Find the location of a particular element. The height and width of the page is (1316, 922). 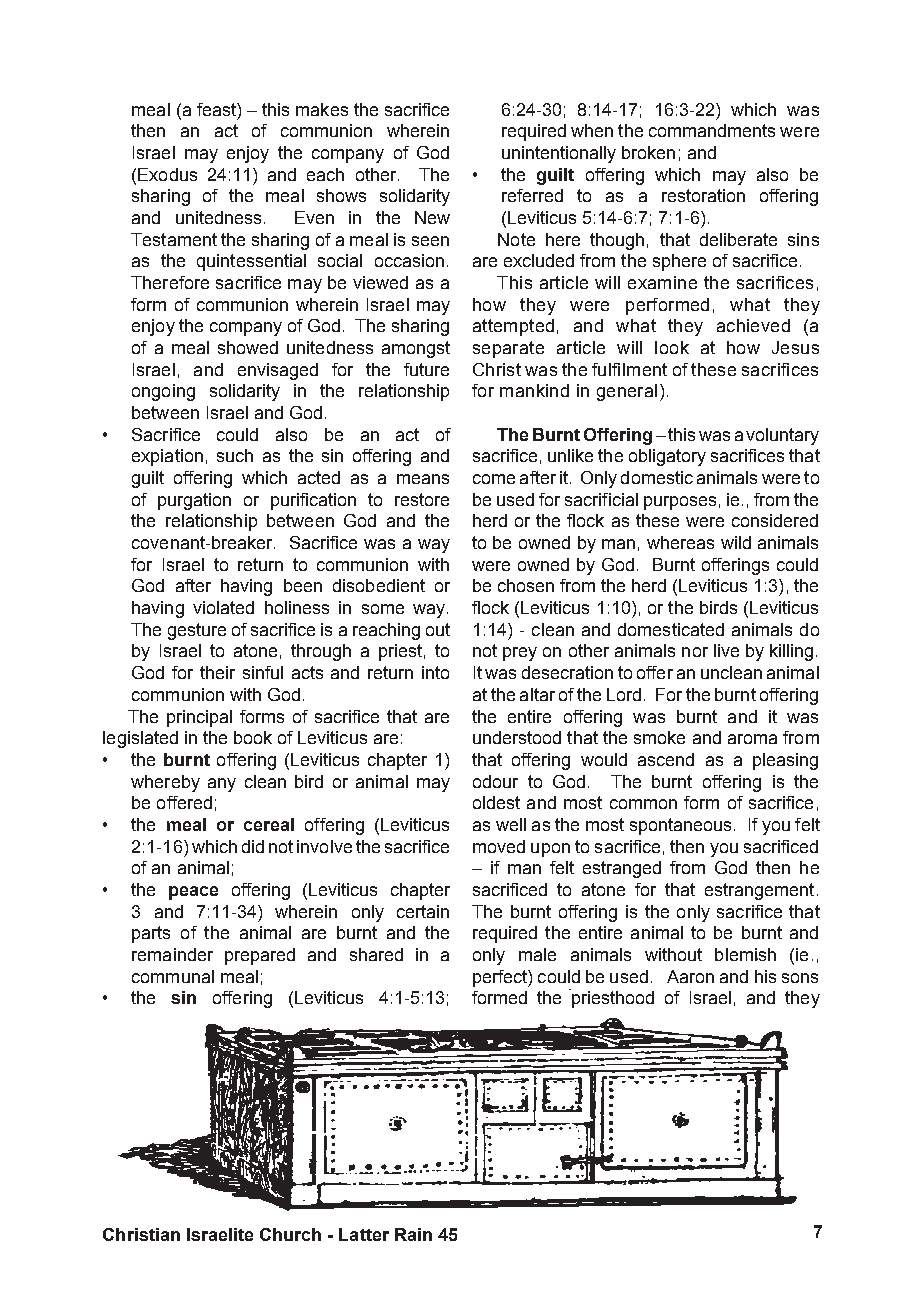

feast is located at coordinates (217, 109).
